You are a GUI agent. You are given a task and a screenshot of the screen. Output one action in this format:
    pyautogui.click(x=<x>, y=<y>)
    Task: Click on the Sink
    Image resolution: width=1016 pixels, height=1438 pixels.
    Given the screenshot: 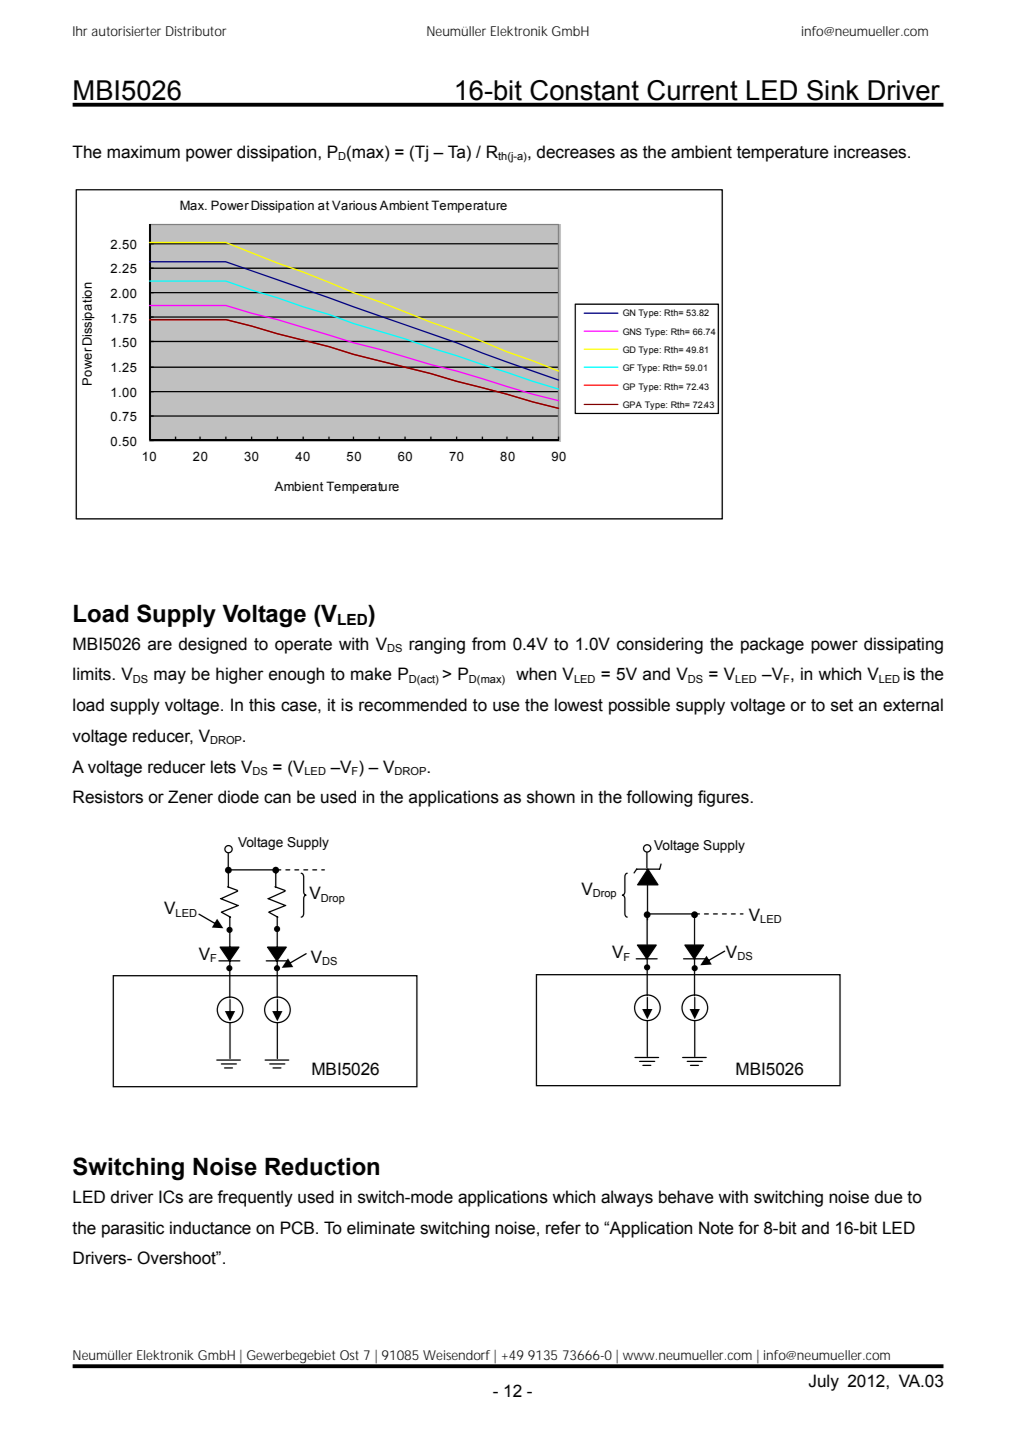 What is the action you would take?
    pyautogui.click(x=833, y=90)
